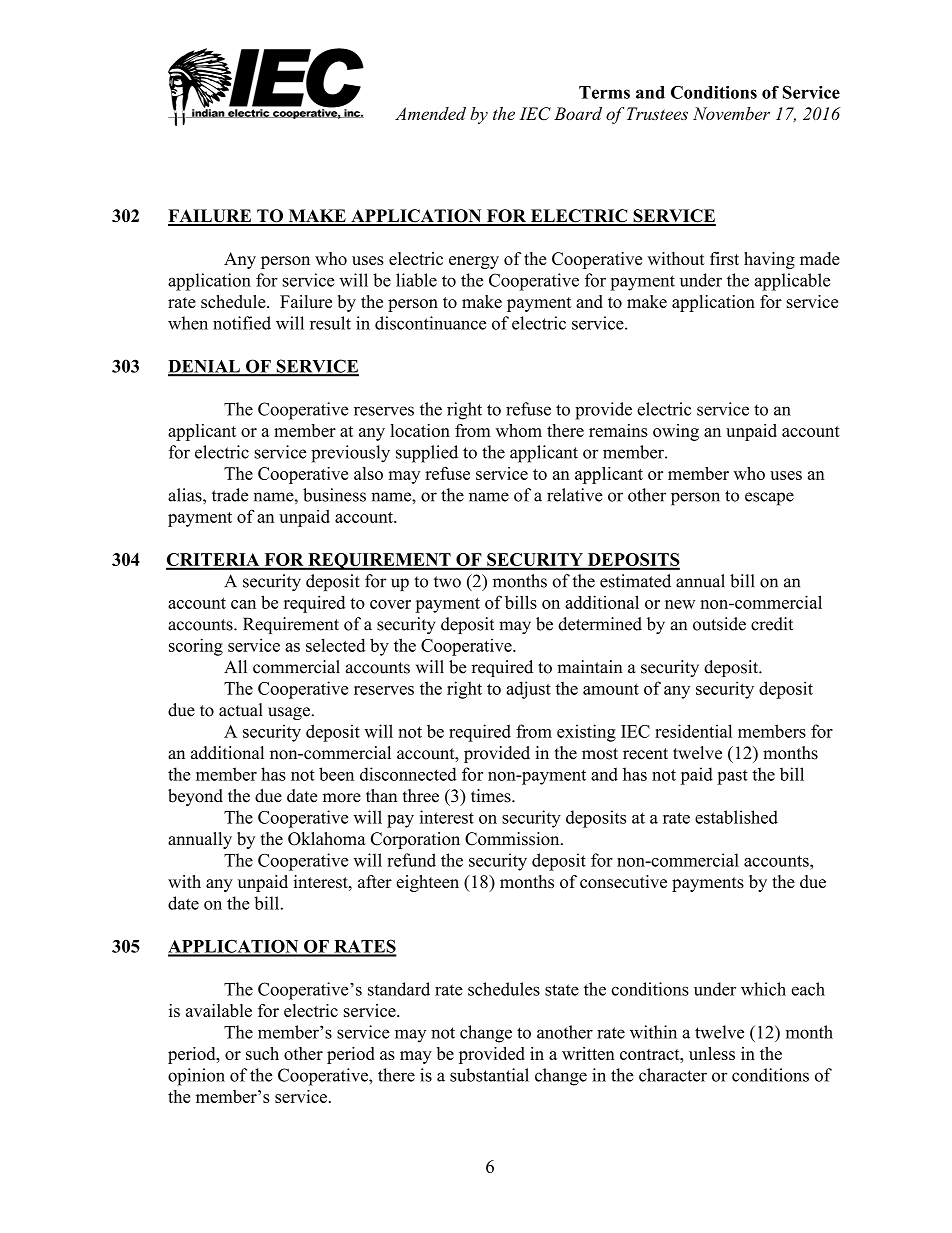  Describe the element at coordinates (262, 1053) in the screenshot. I see `such` at that location.
